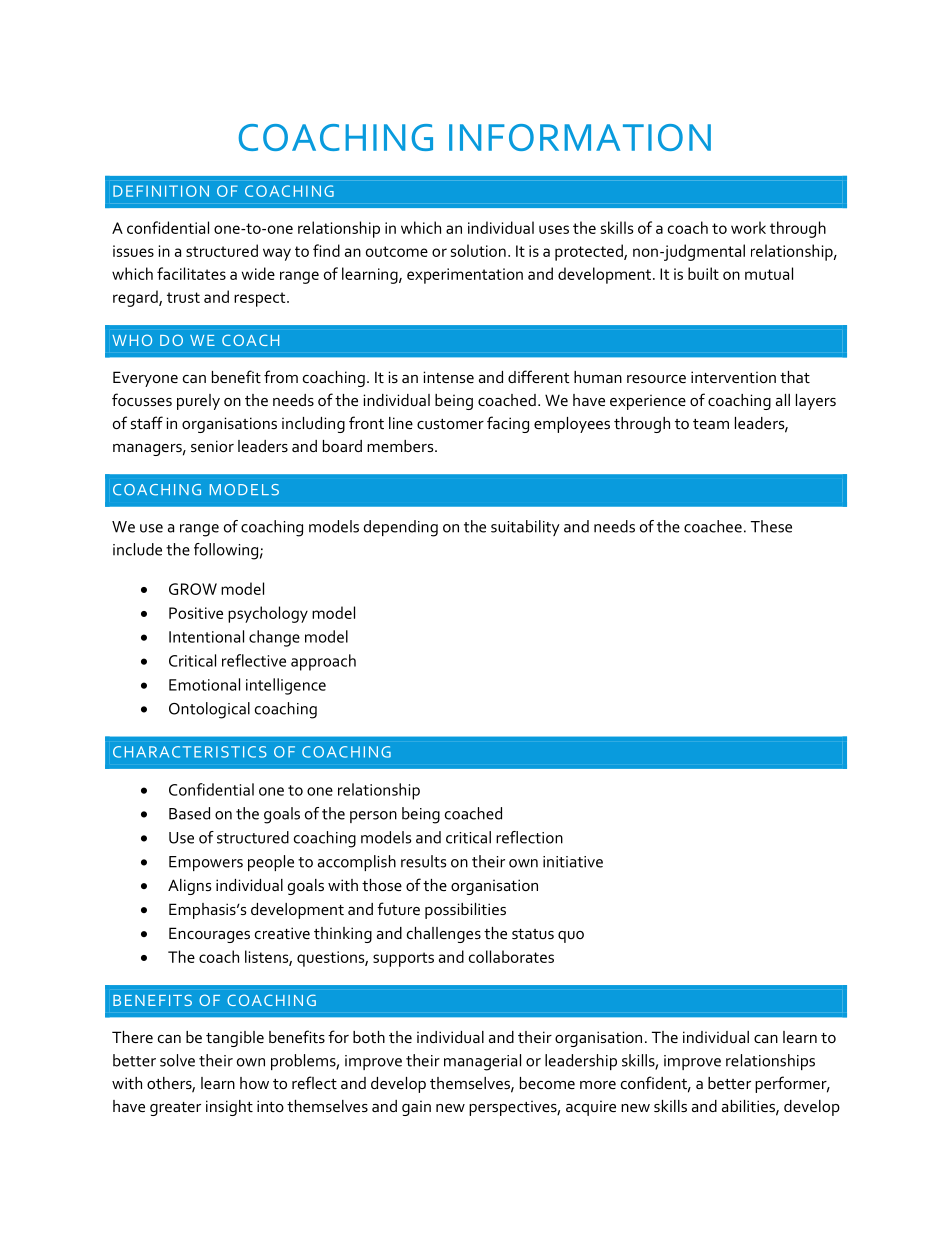 The width and height of the page is (952, 1233). Describe the element at coordinates (212, 446) in the page. I see `senior` at that location.
